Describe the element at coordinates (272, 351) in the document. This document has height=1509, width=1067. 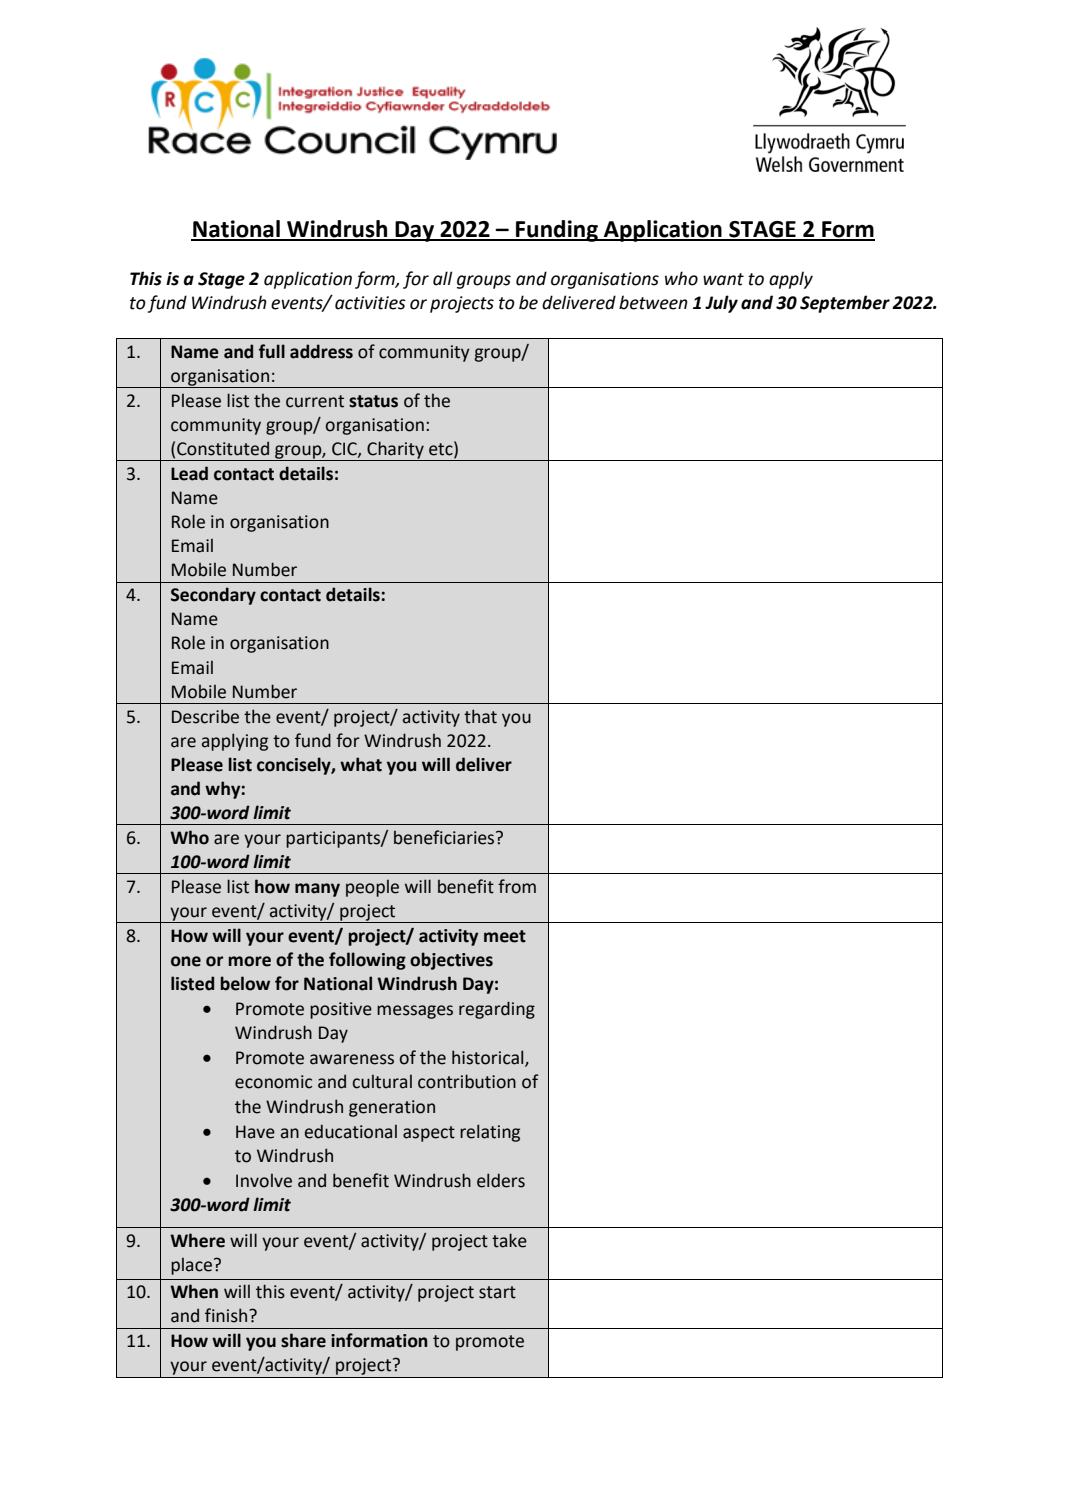
I see `full` at that location.
